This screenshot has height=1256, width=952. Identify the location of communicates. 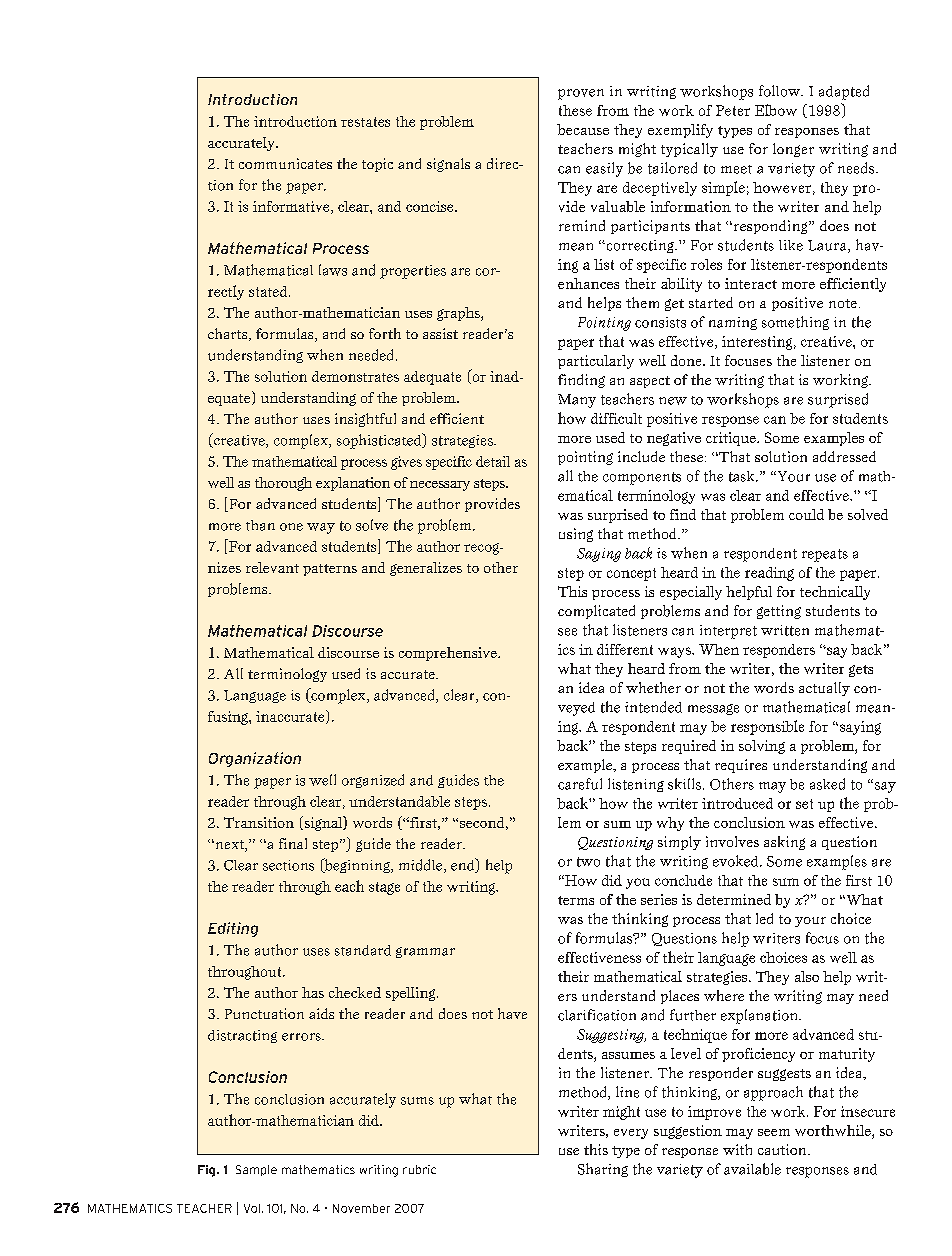
(285, 163).
